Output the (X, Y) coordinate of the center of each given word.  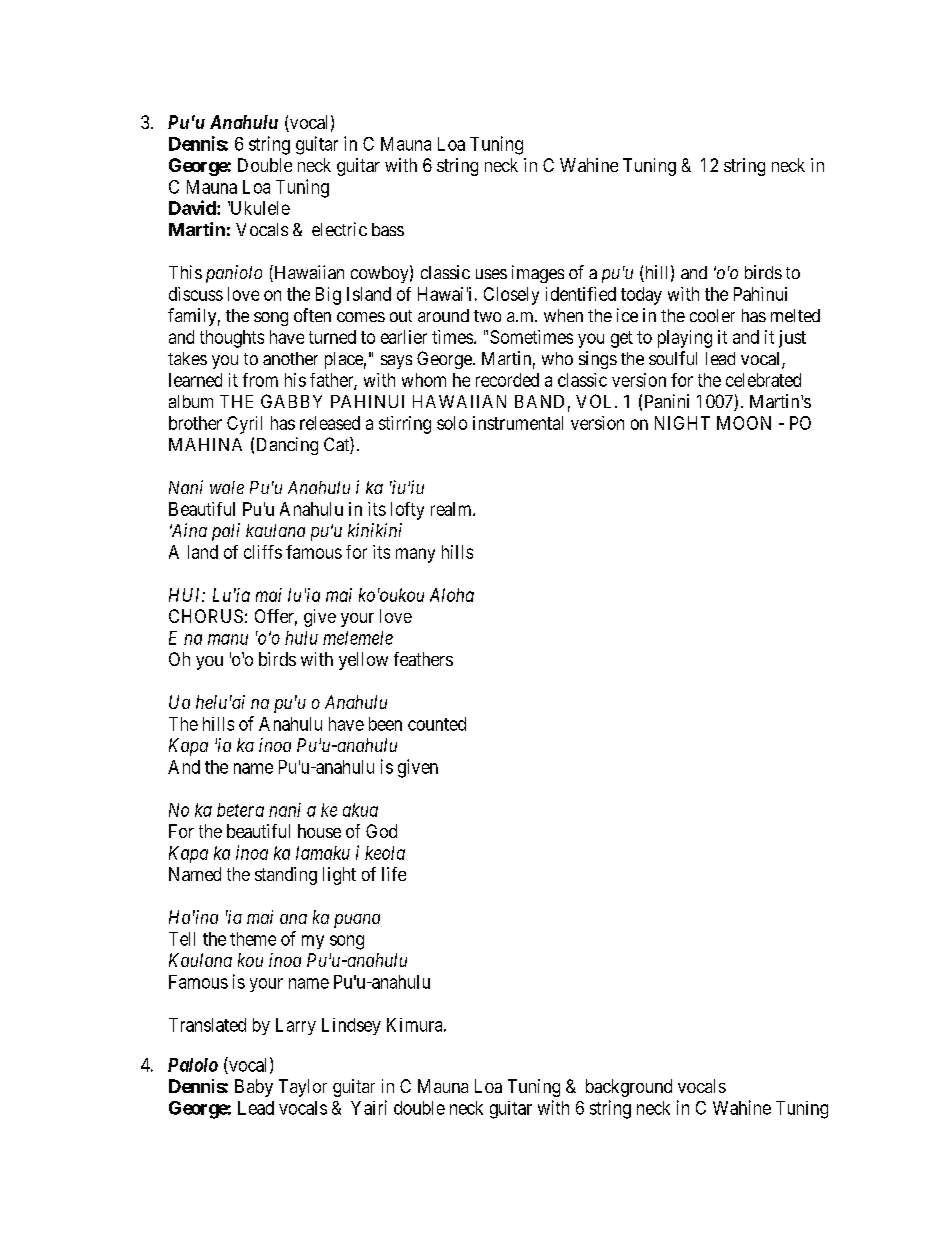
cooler (712, 315)
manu (228, 639)
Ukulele (259, 208)
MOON (744, 423)
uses (491, 274)
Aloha (452, 595)
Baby (254, 1088)
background (629, 1088)
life (394, 874)
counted (437, 724)
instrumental (518, 423)
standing (286, 876)
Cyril (244, 425)
